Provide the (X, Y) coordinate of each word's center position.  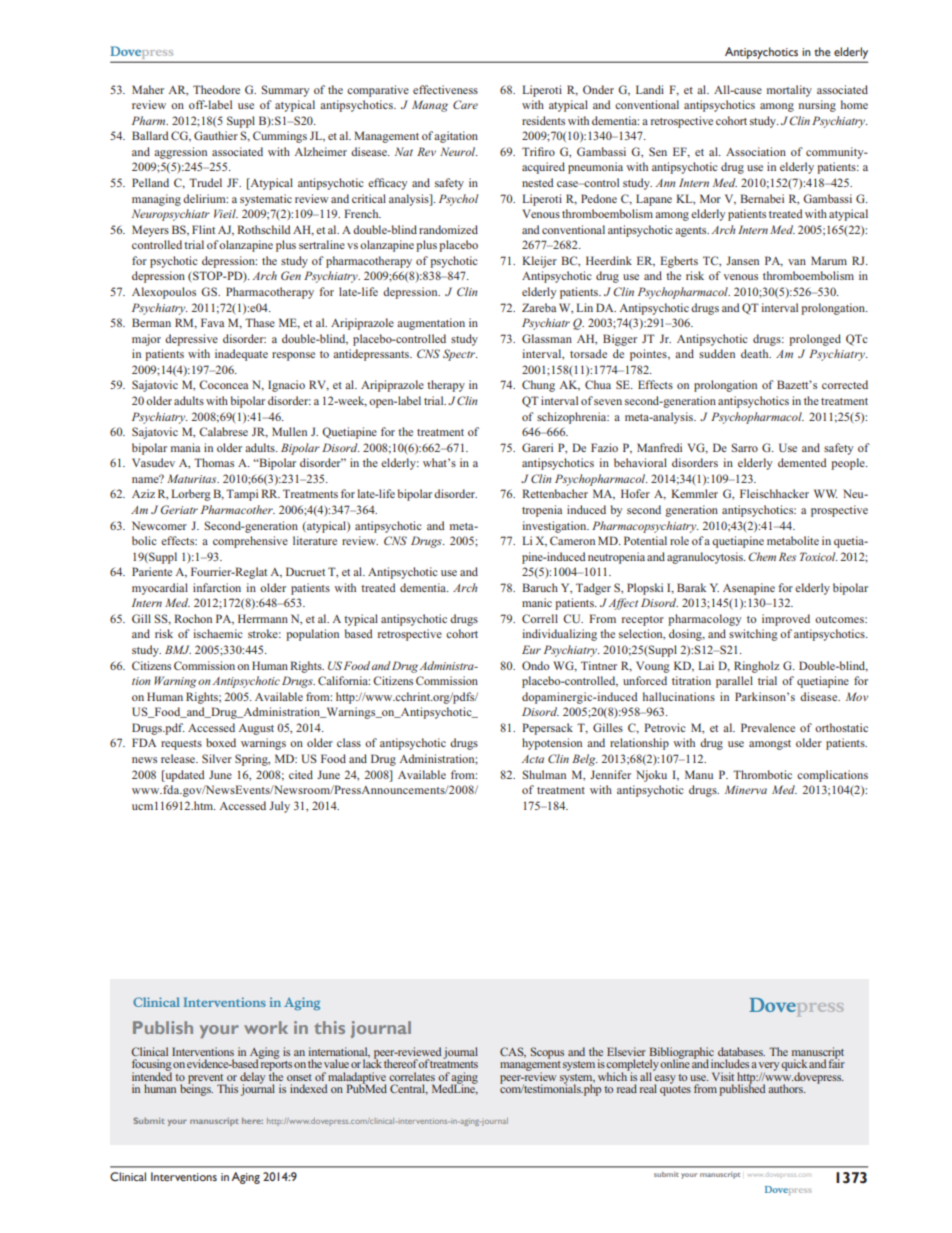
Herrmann (263, 618)
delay (252, 1079)
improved (786, 620)
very (769, 1067)
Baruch (540, 587)
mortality (789, 91)
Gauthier (216, 135)
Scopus (547, 1053)
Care (465, 104)
